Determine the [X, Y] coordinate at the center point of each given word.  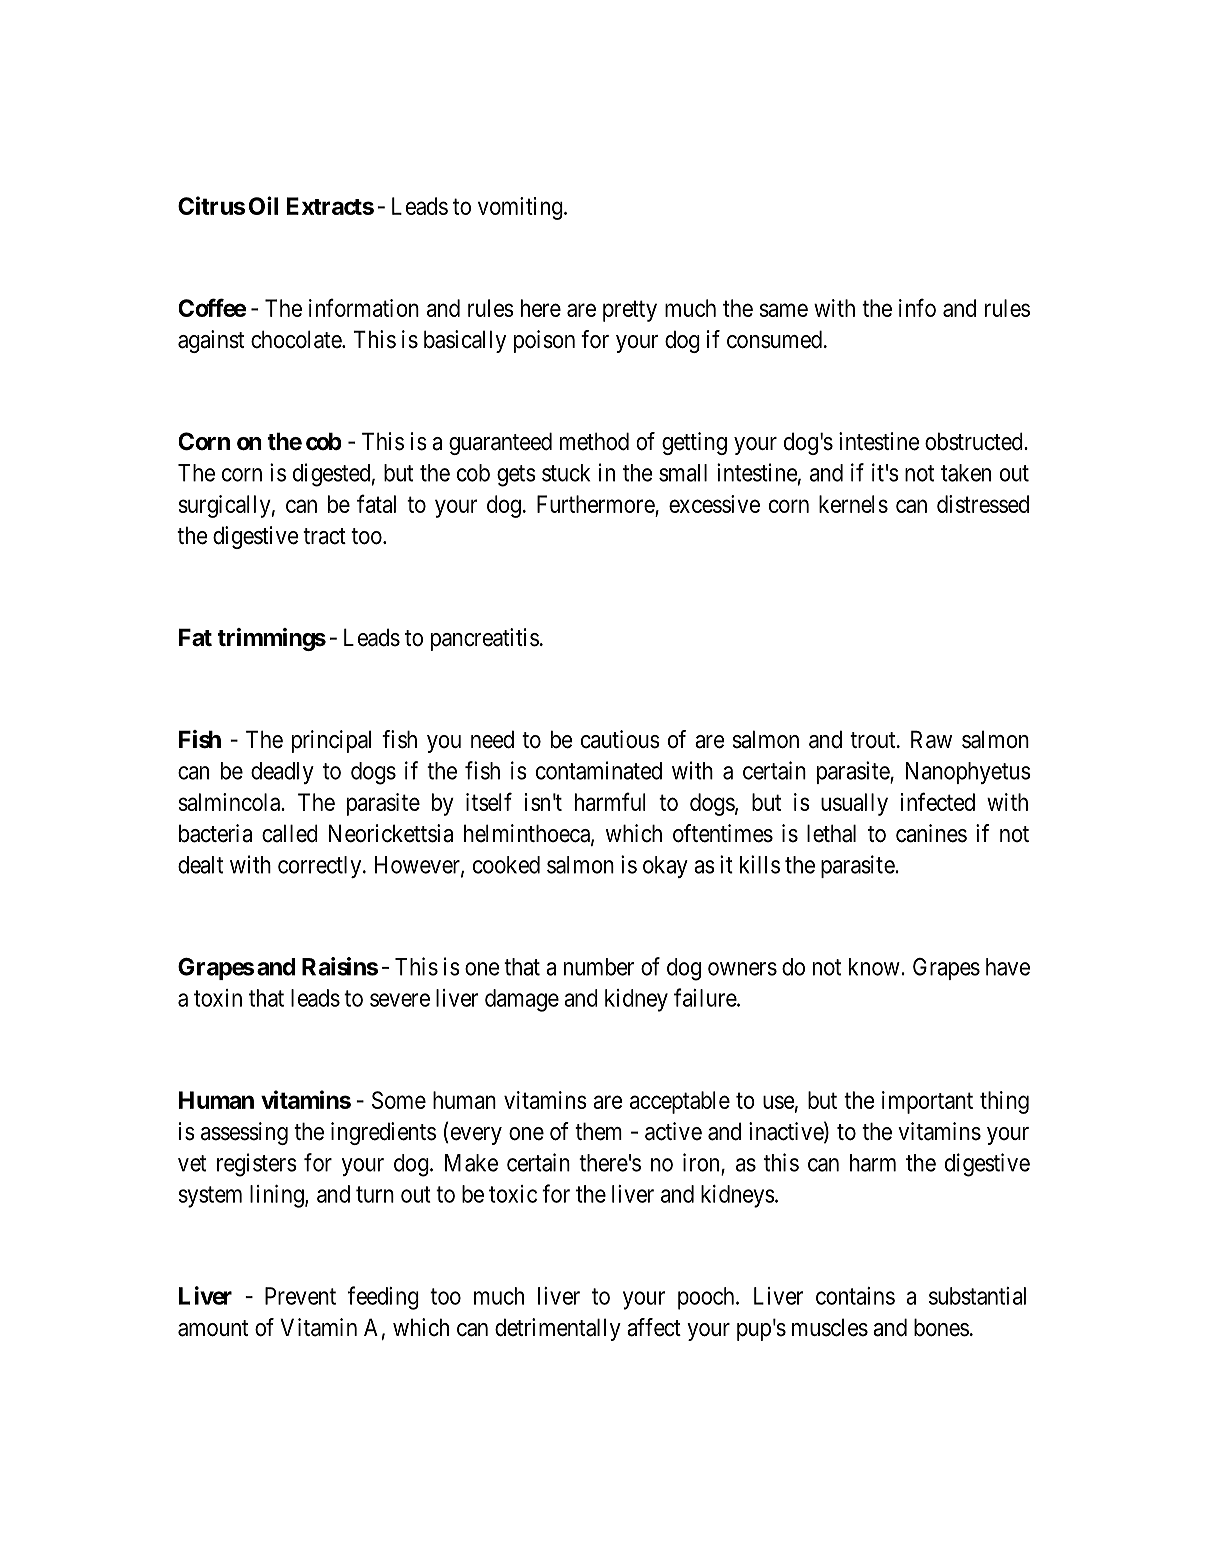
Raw [931, 739]
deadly [282, 773]
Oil [263, 205]
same [784, 310]
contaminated [599, 770]
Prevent [300, 1296]
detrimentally [558, 1329]
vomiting [521, 208]
